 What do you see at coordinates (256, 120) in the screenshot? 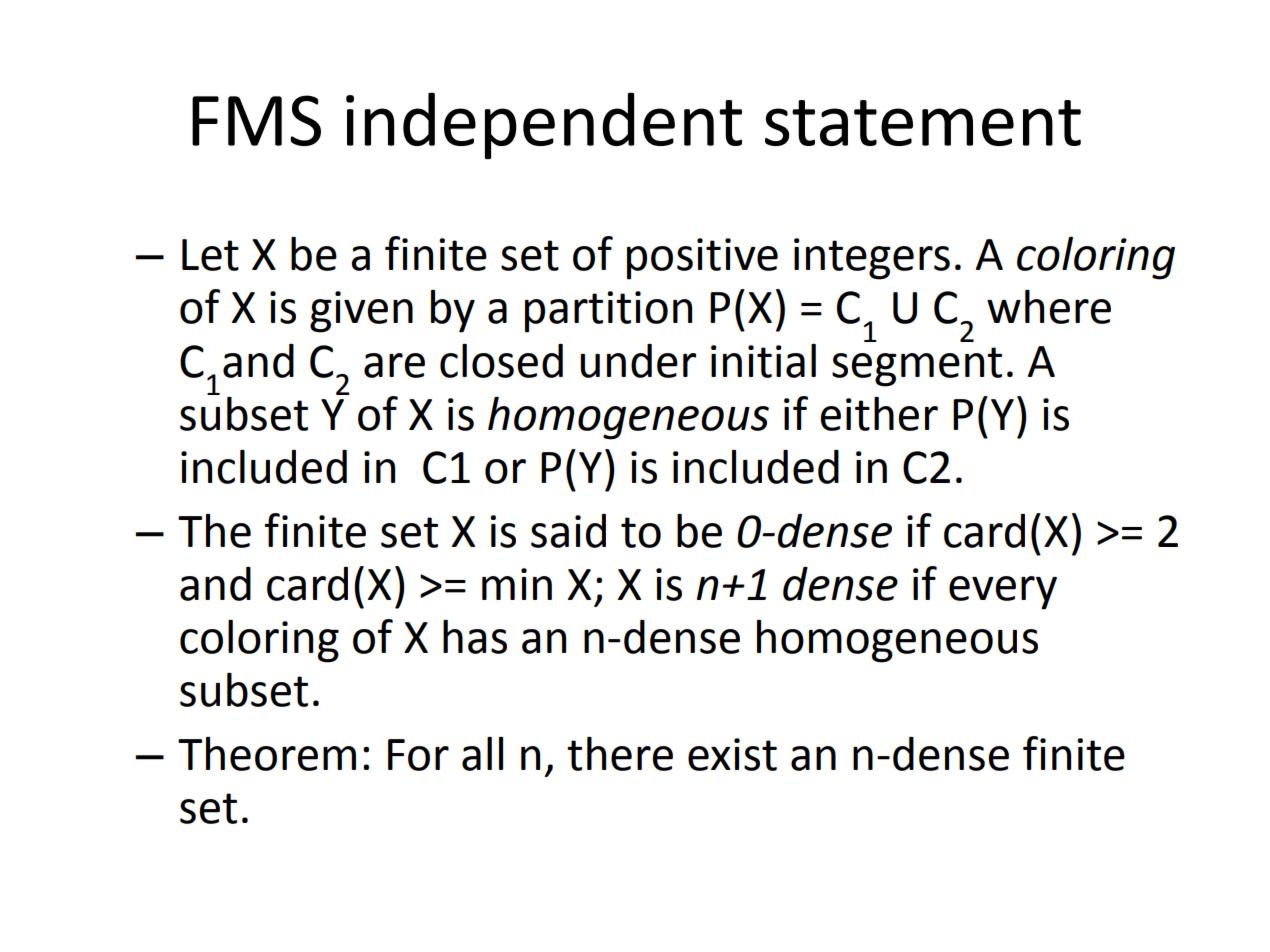
I see `FMS` at bounding box center [256, 120].
